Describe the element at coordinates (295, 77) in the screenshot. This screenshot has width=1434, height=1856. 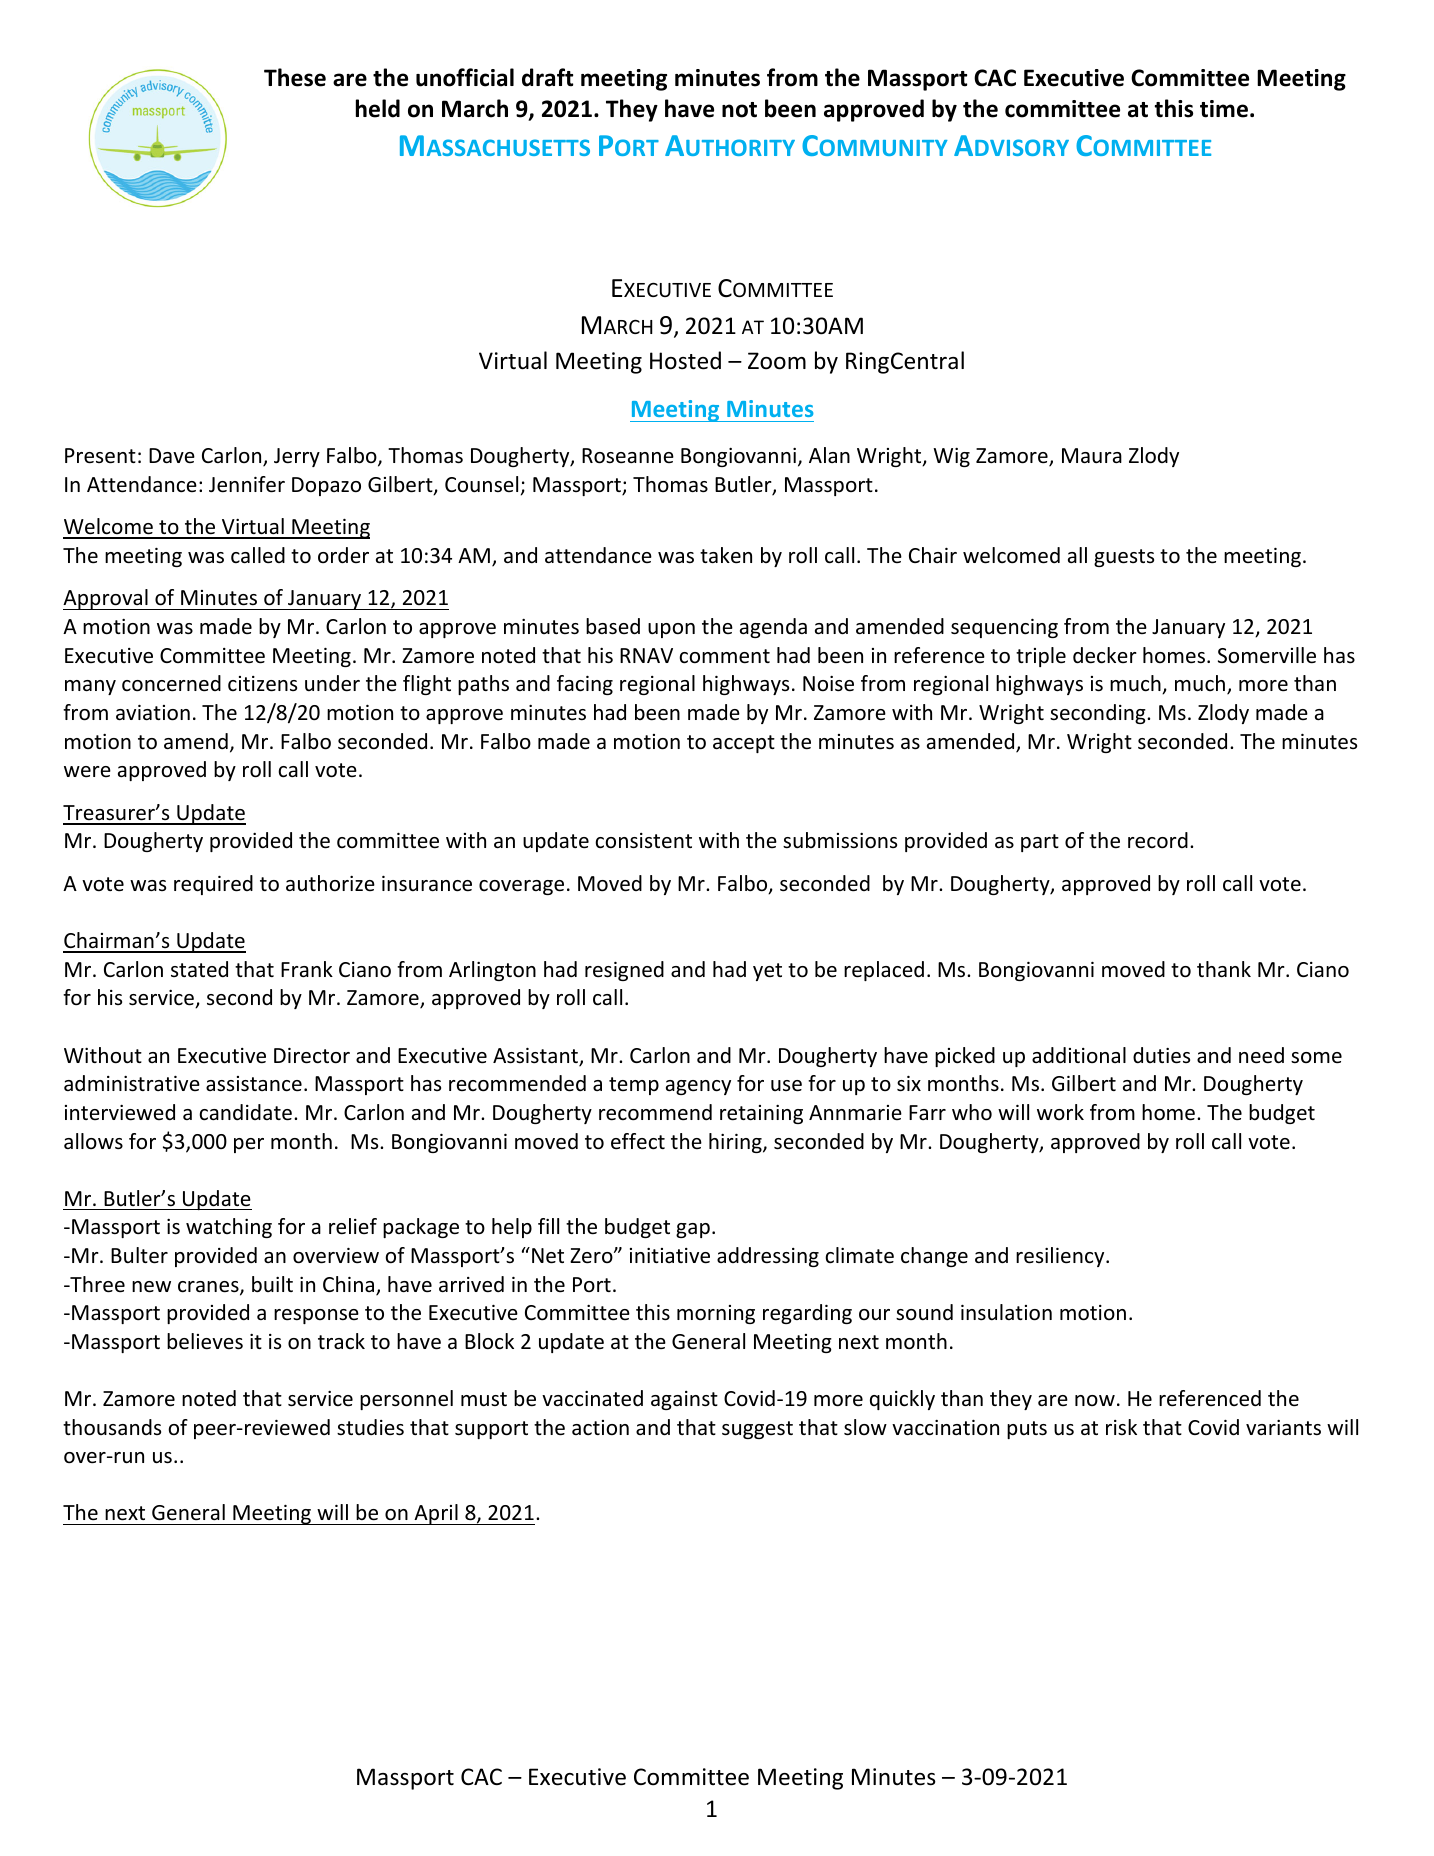
I see `These` at that location.
